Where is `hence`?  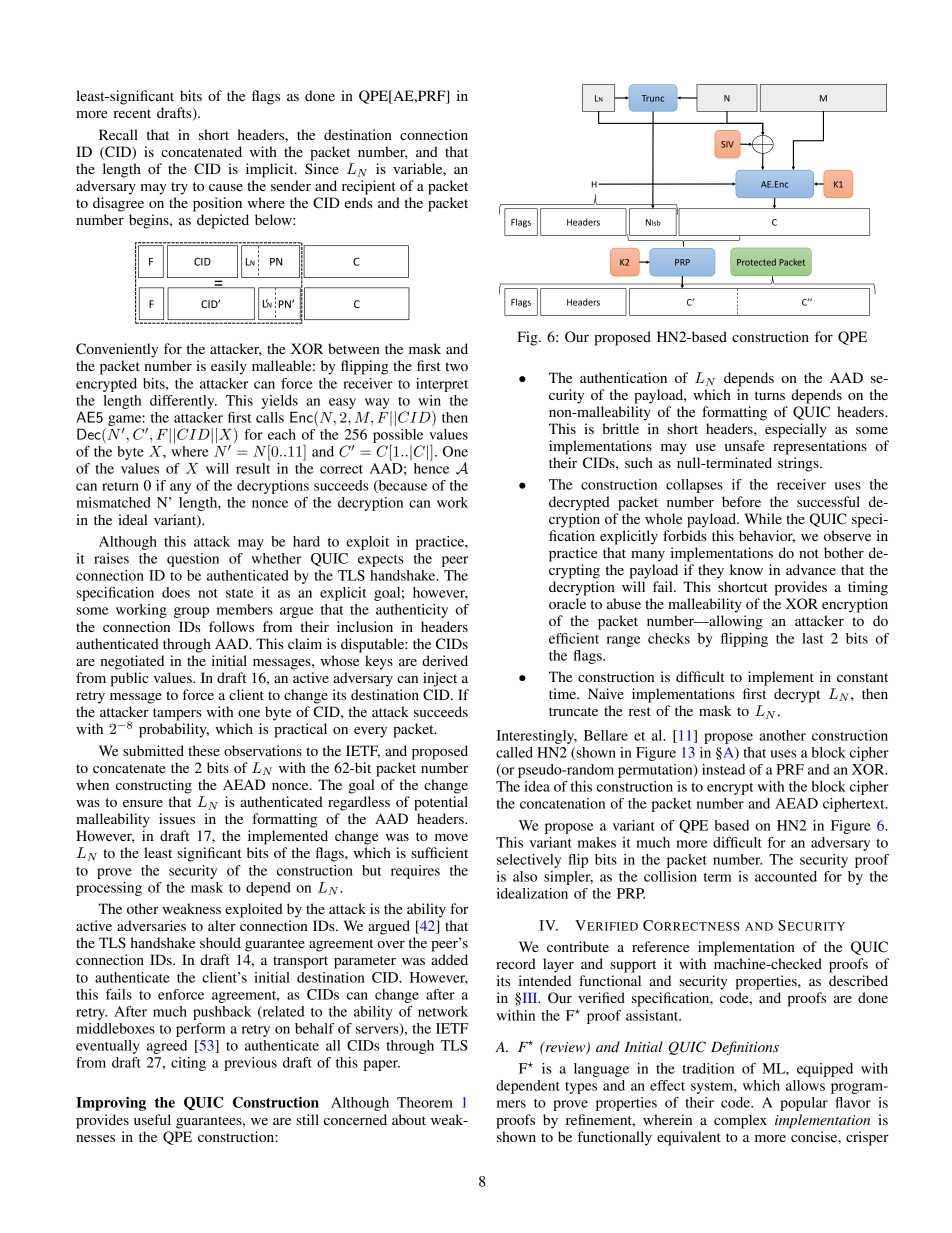
hence is located at coordinates (431, 468).
